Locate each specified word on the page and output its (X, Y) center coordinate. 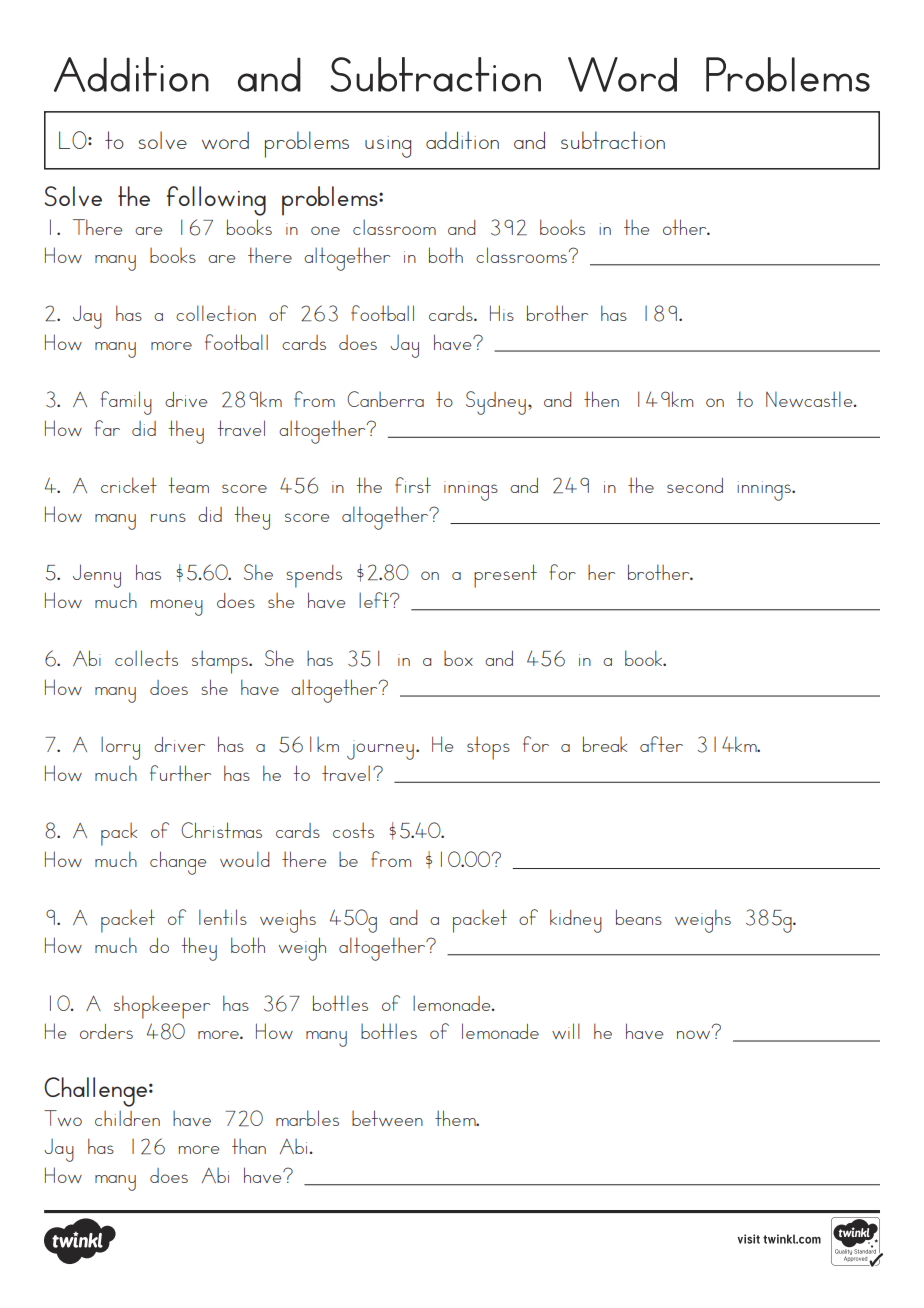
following (216, 201)
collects (146, 658)
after (661, 744)
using (388, 147)
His (502, 313)
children (127, 1118)
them (456, 1118)
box (458, 658)
